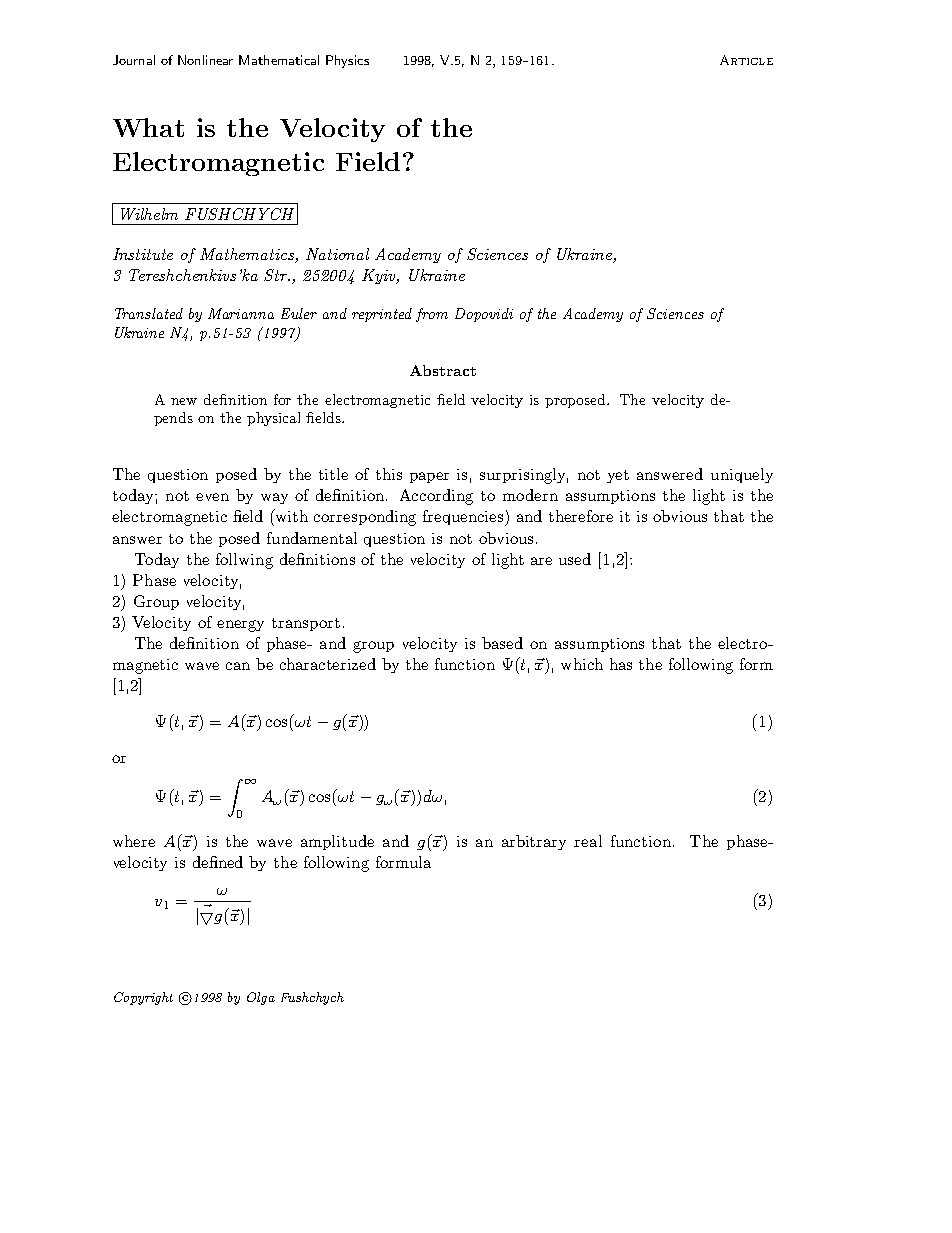 The width and height of the page is (952, 1233). What do you see at coordinates (432, 315) in the page?
I see `from` at bounding box center [432, 315].
